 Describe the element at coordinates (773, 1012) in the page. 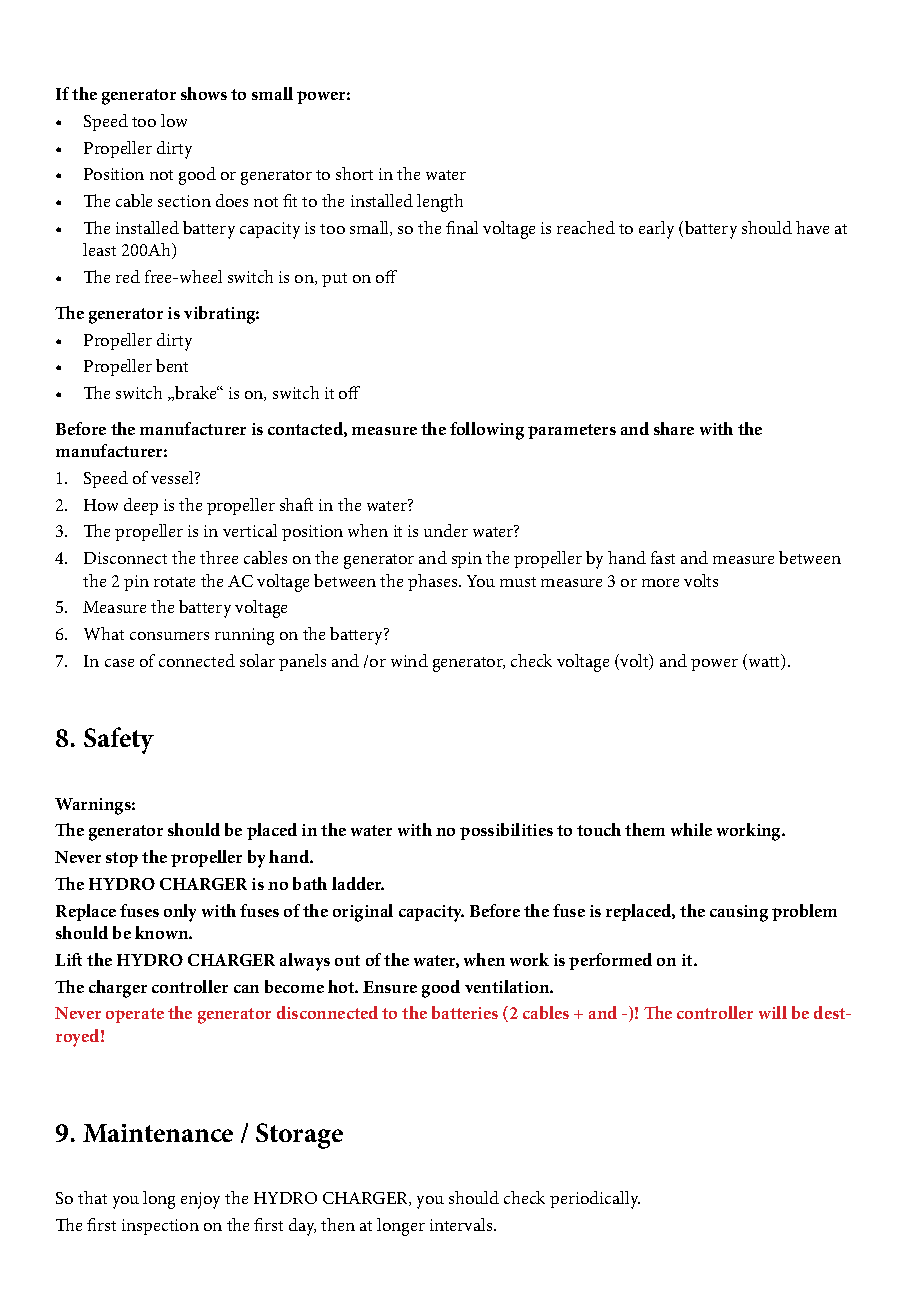

I see `will` at that location.
